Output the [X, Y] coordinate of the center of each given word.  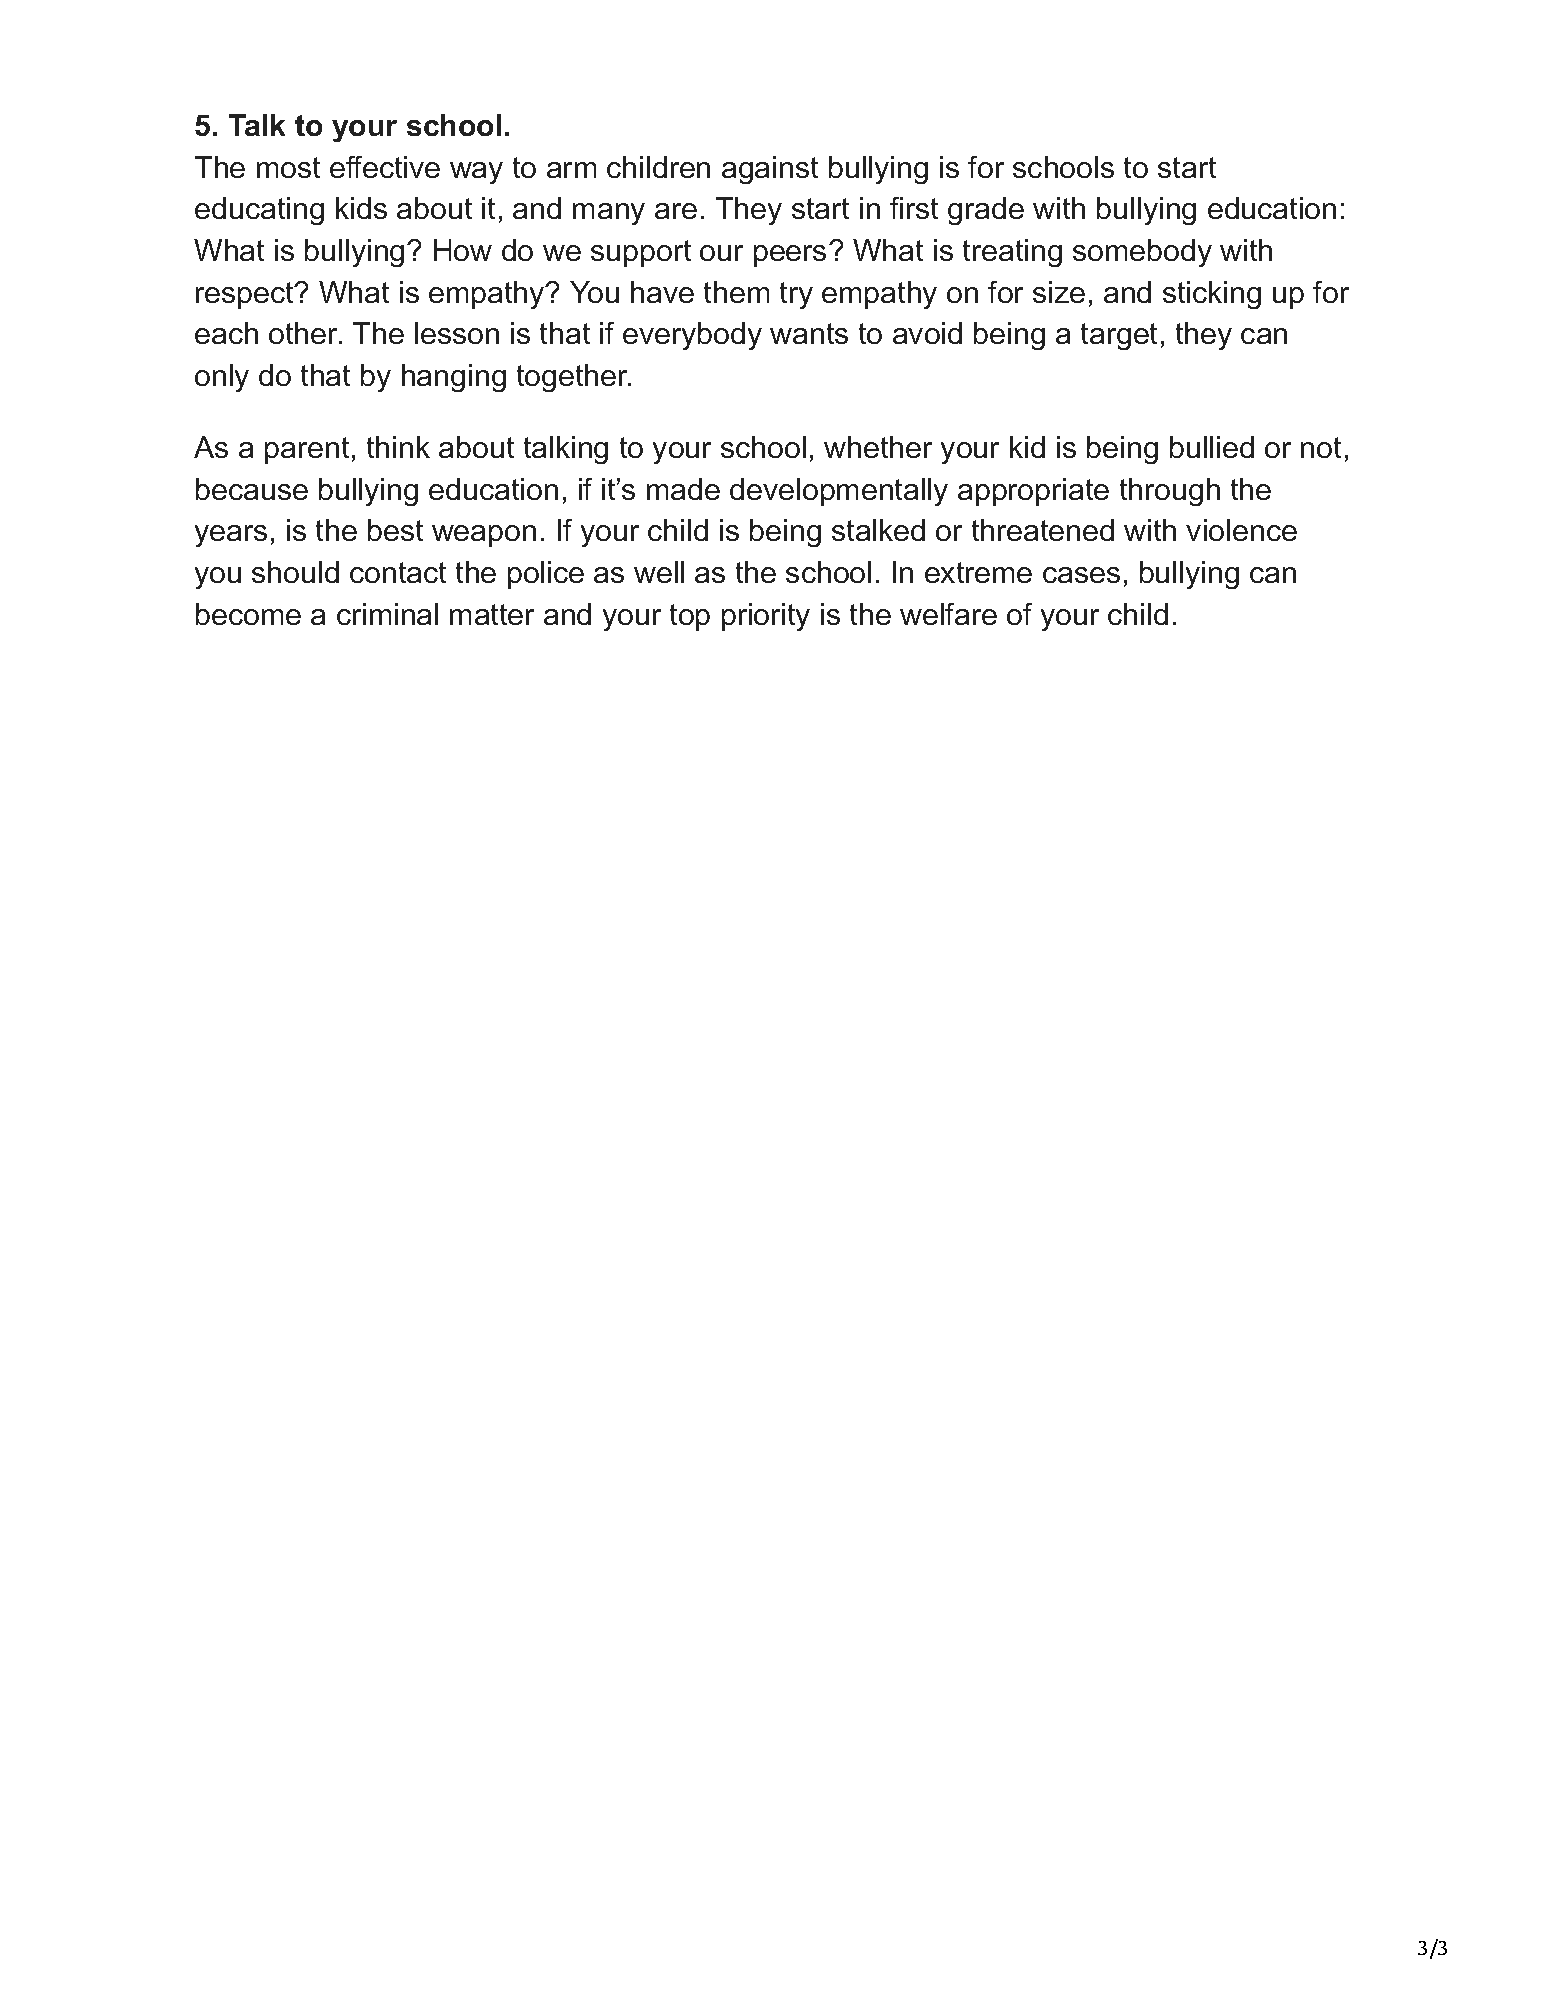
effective [385, 167]
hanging [454, 378]
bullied [1212, 447]
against [770, 170]
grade [986, 211]
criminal [387, 614]
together [573, 378]
